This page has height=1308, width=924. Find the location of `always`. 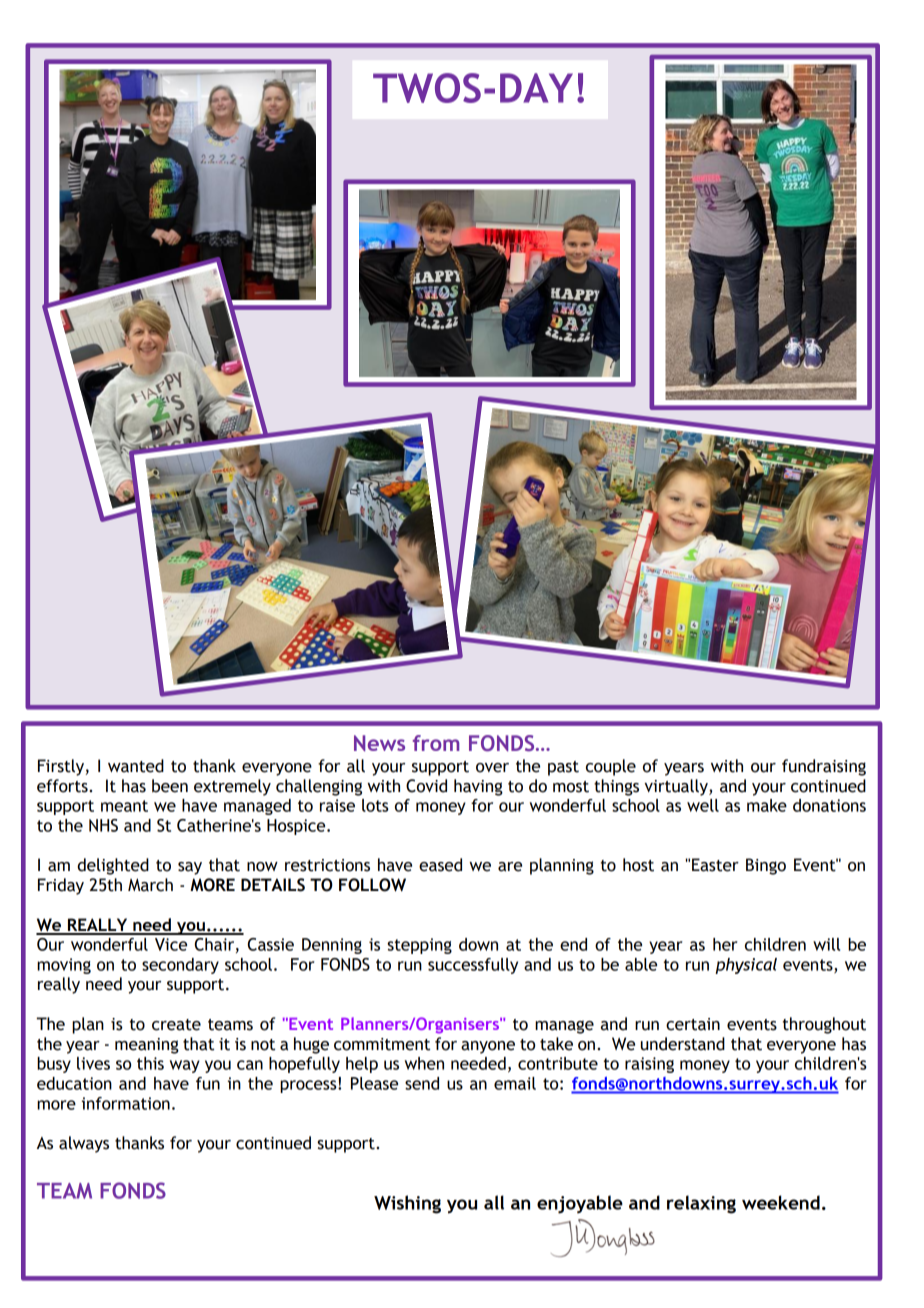

always is located at coordinates (84, 1144).
